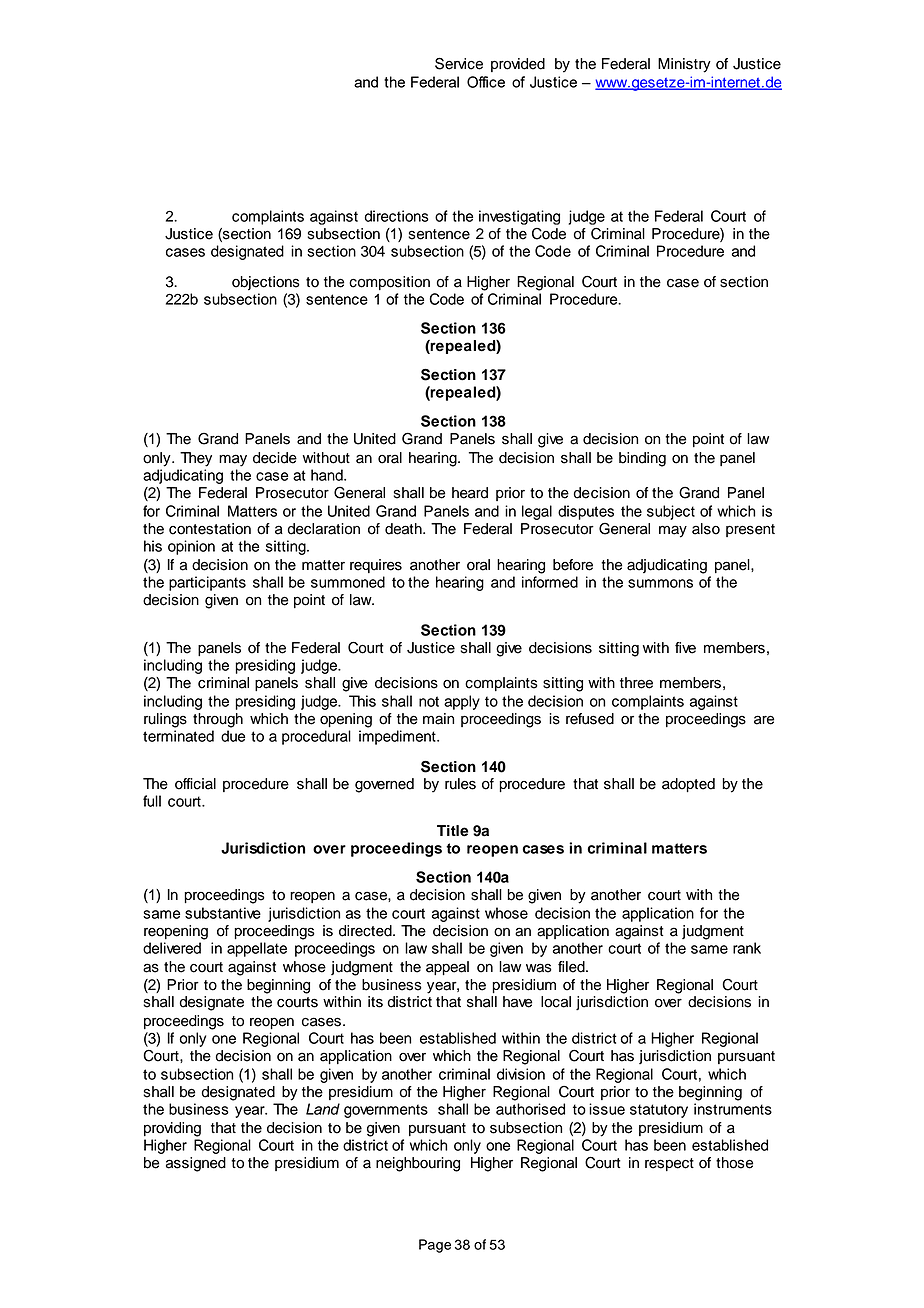 The image size is (924, 1308). What do you see at coordinates (684, 65) in the page?
I see `Ministry` at bounding box center [684, 65].
